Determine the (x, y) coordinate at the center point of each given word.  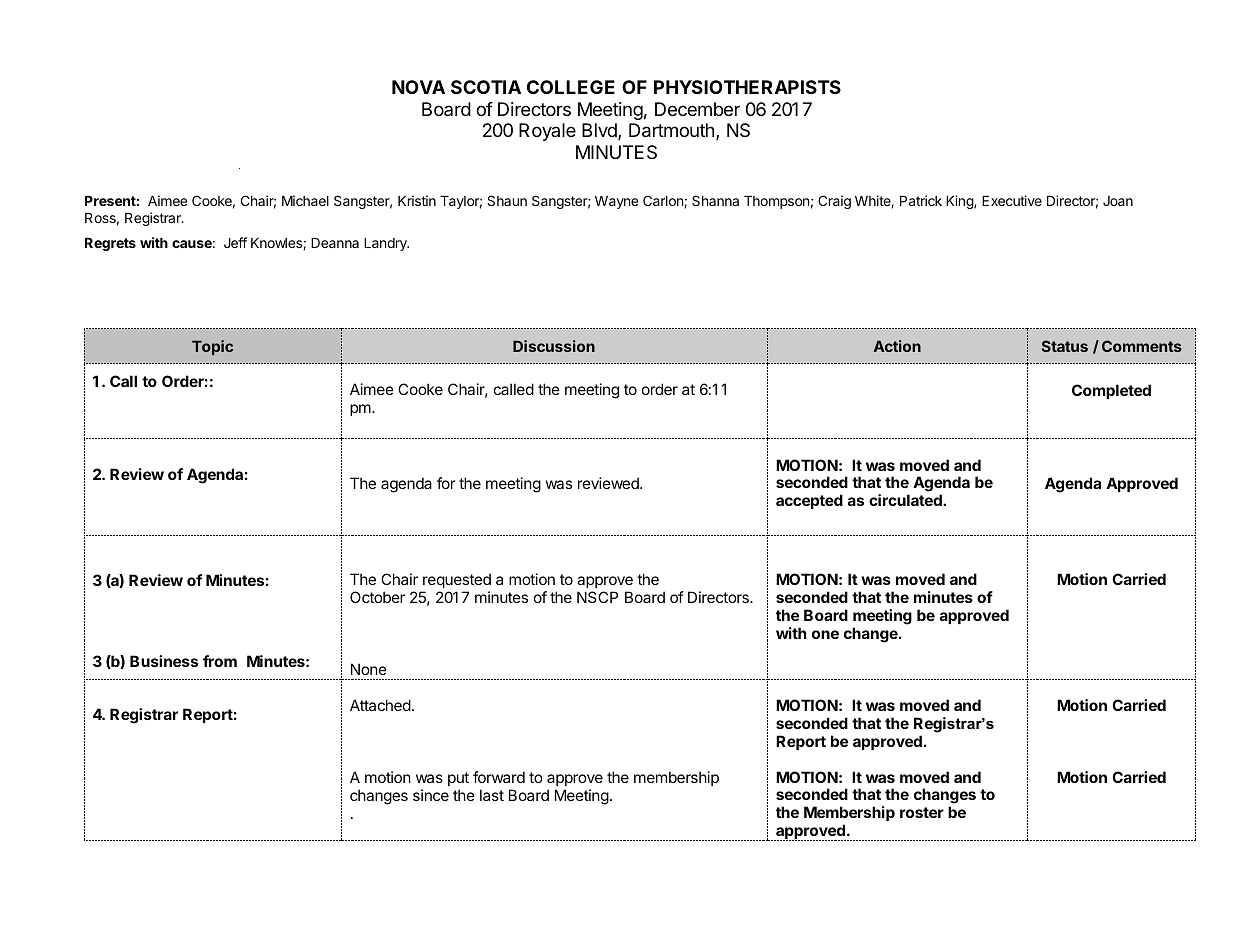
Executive (1012, 200)
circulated (906, 500)
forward (499, 777)
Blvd (600, 131)
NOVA (418, 87)
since (431, 795)
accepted (809, 501)
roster (922, 812)
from (220, 661)
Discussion (554, 346)
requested (457, 580)
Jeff (235, 242)
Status (1065, 346)
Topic (212, 347)
